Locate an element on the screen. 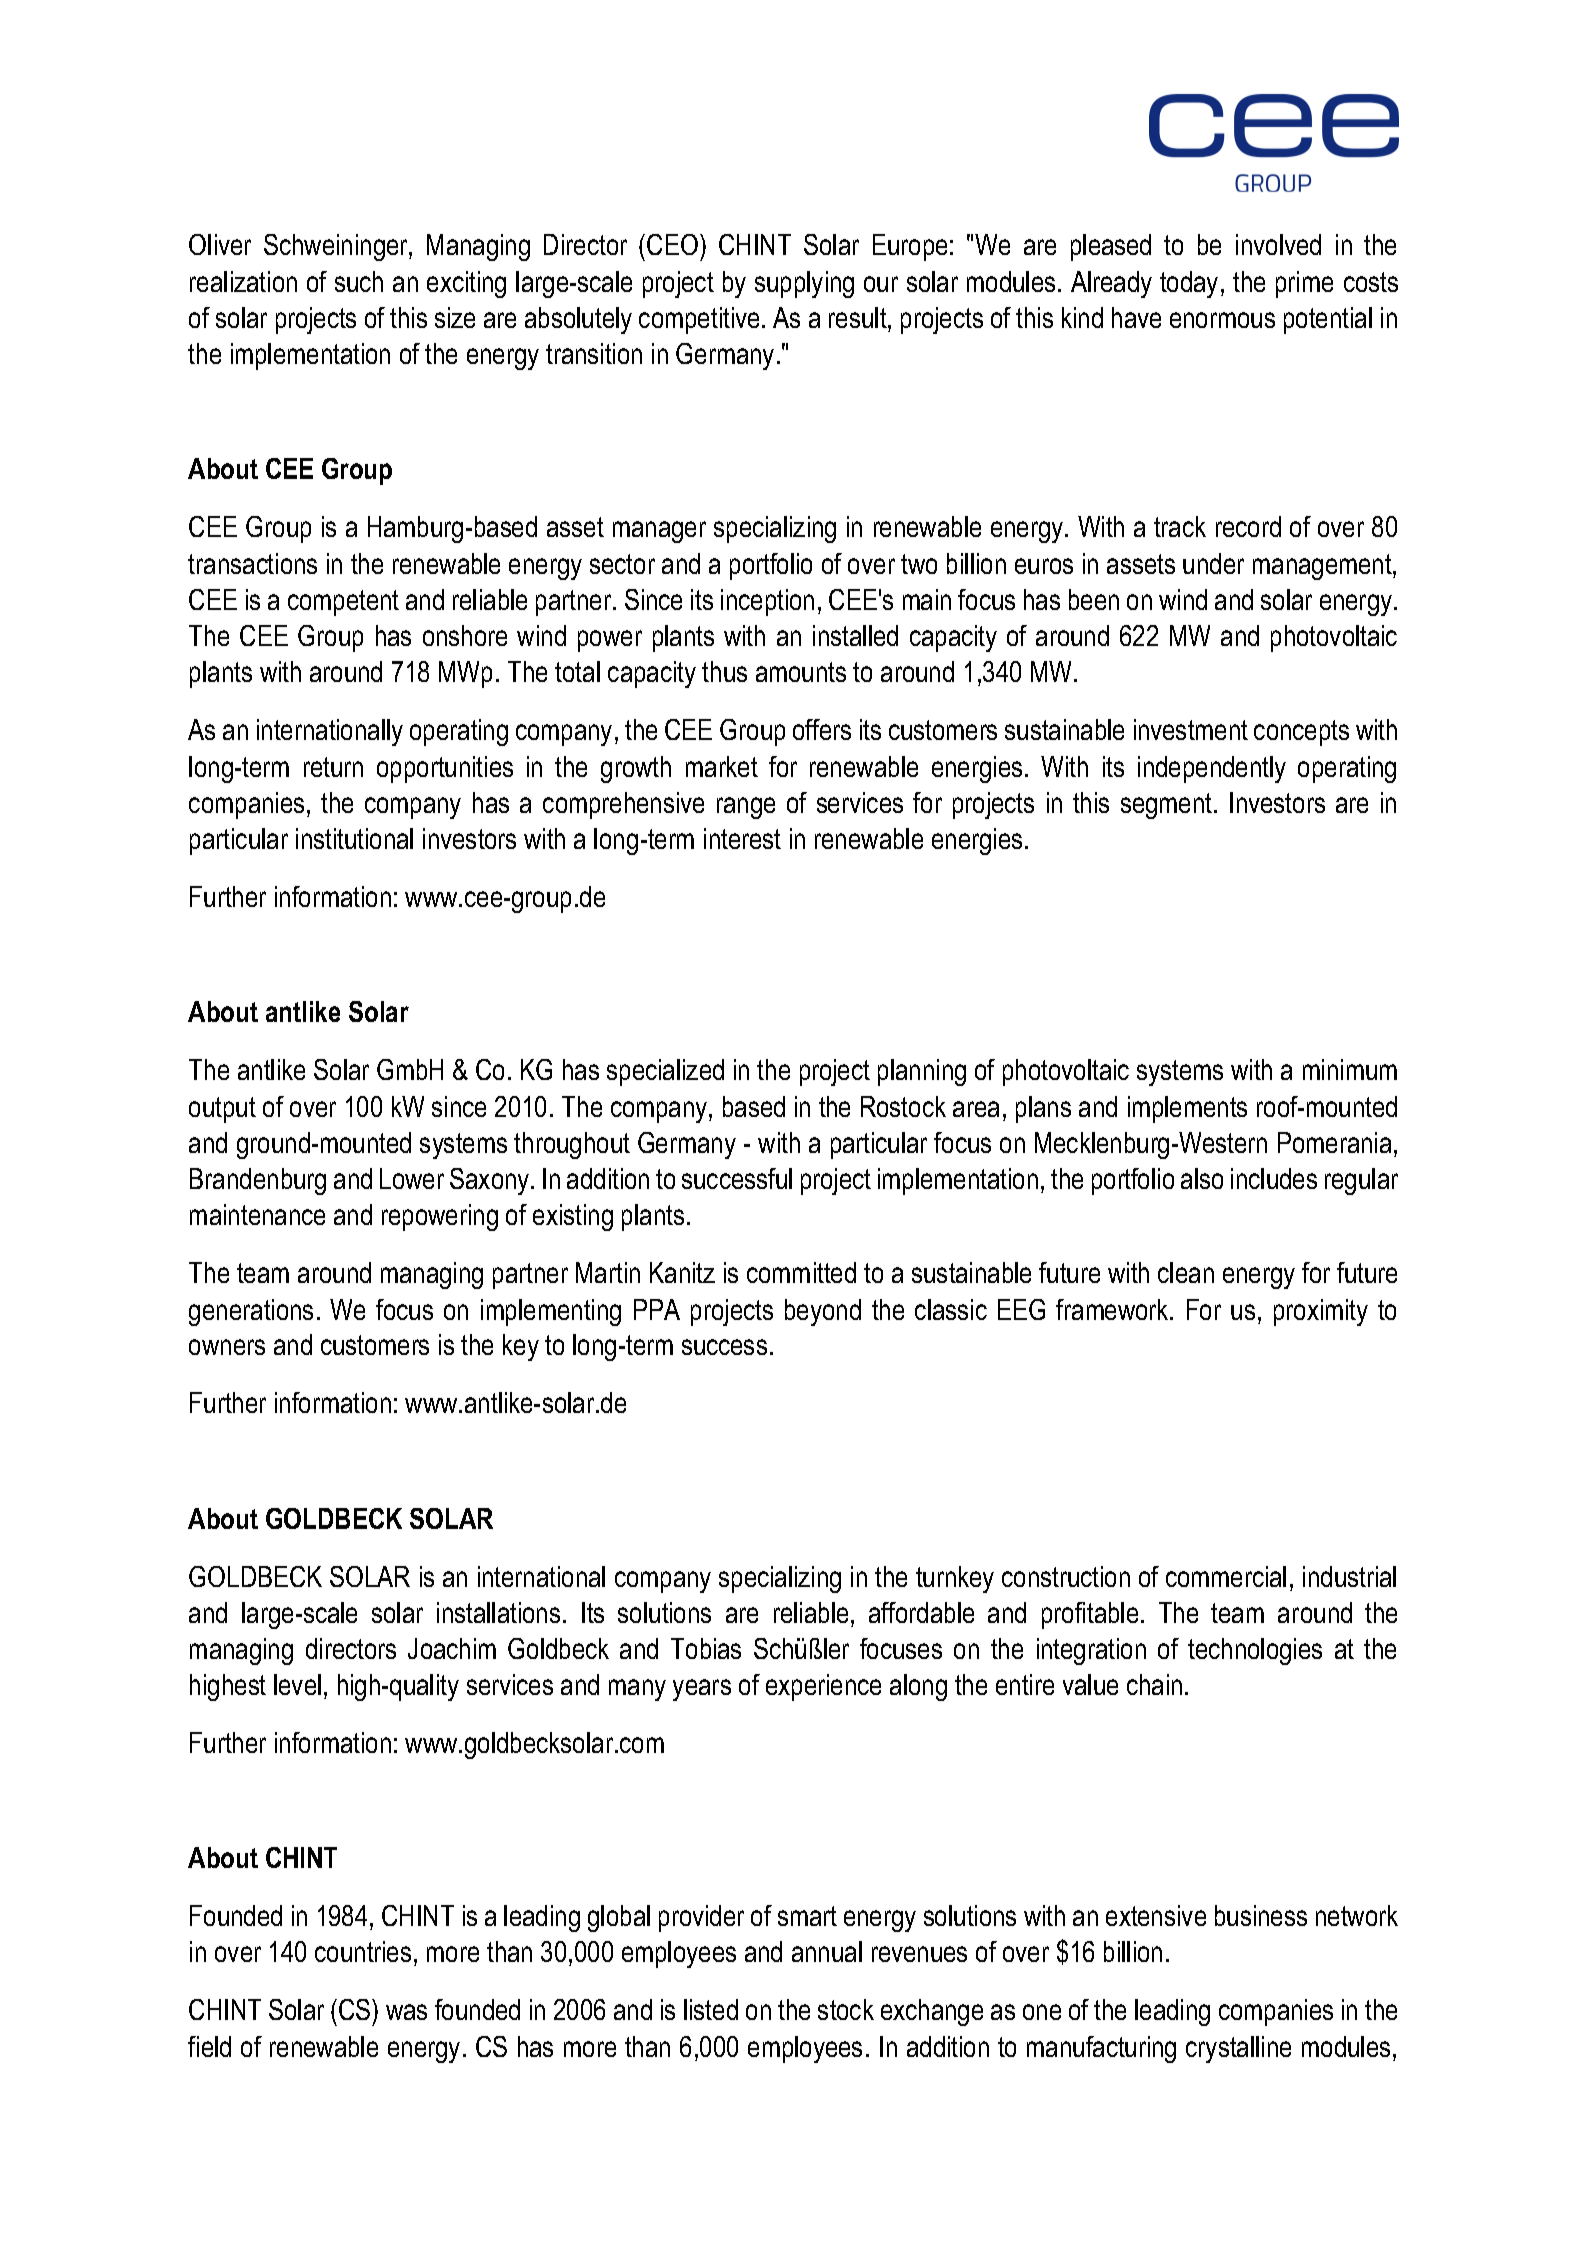 This screenshot has width=1588, height=2246. such is located at coordinates (359, 281).
